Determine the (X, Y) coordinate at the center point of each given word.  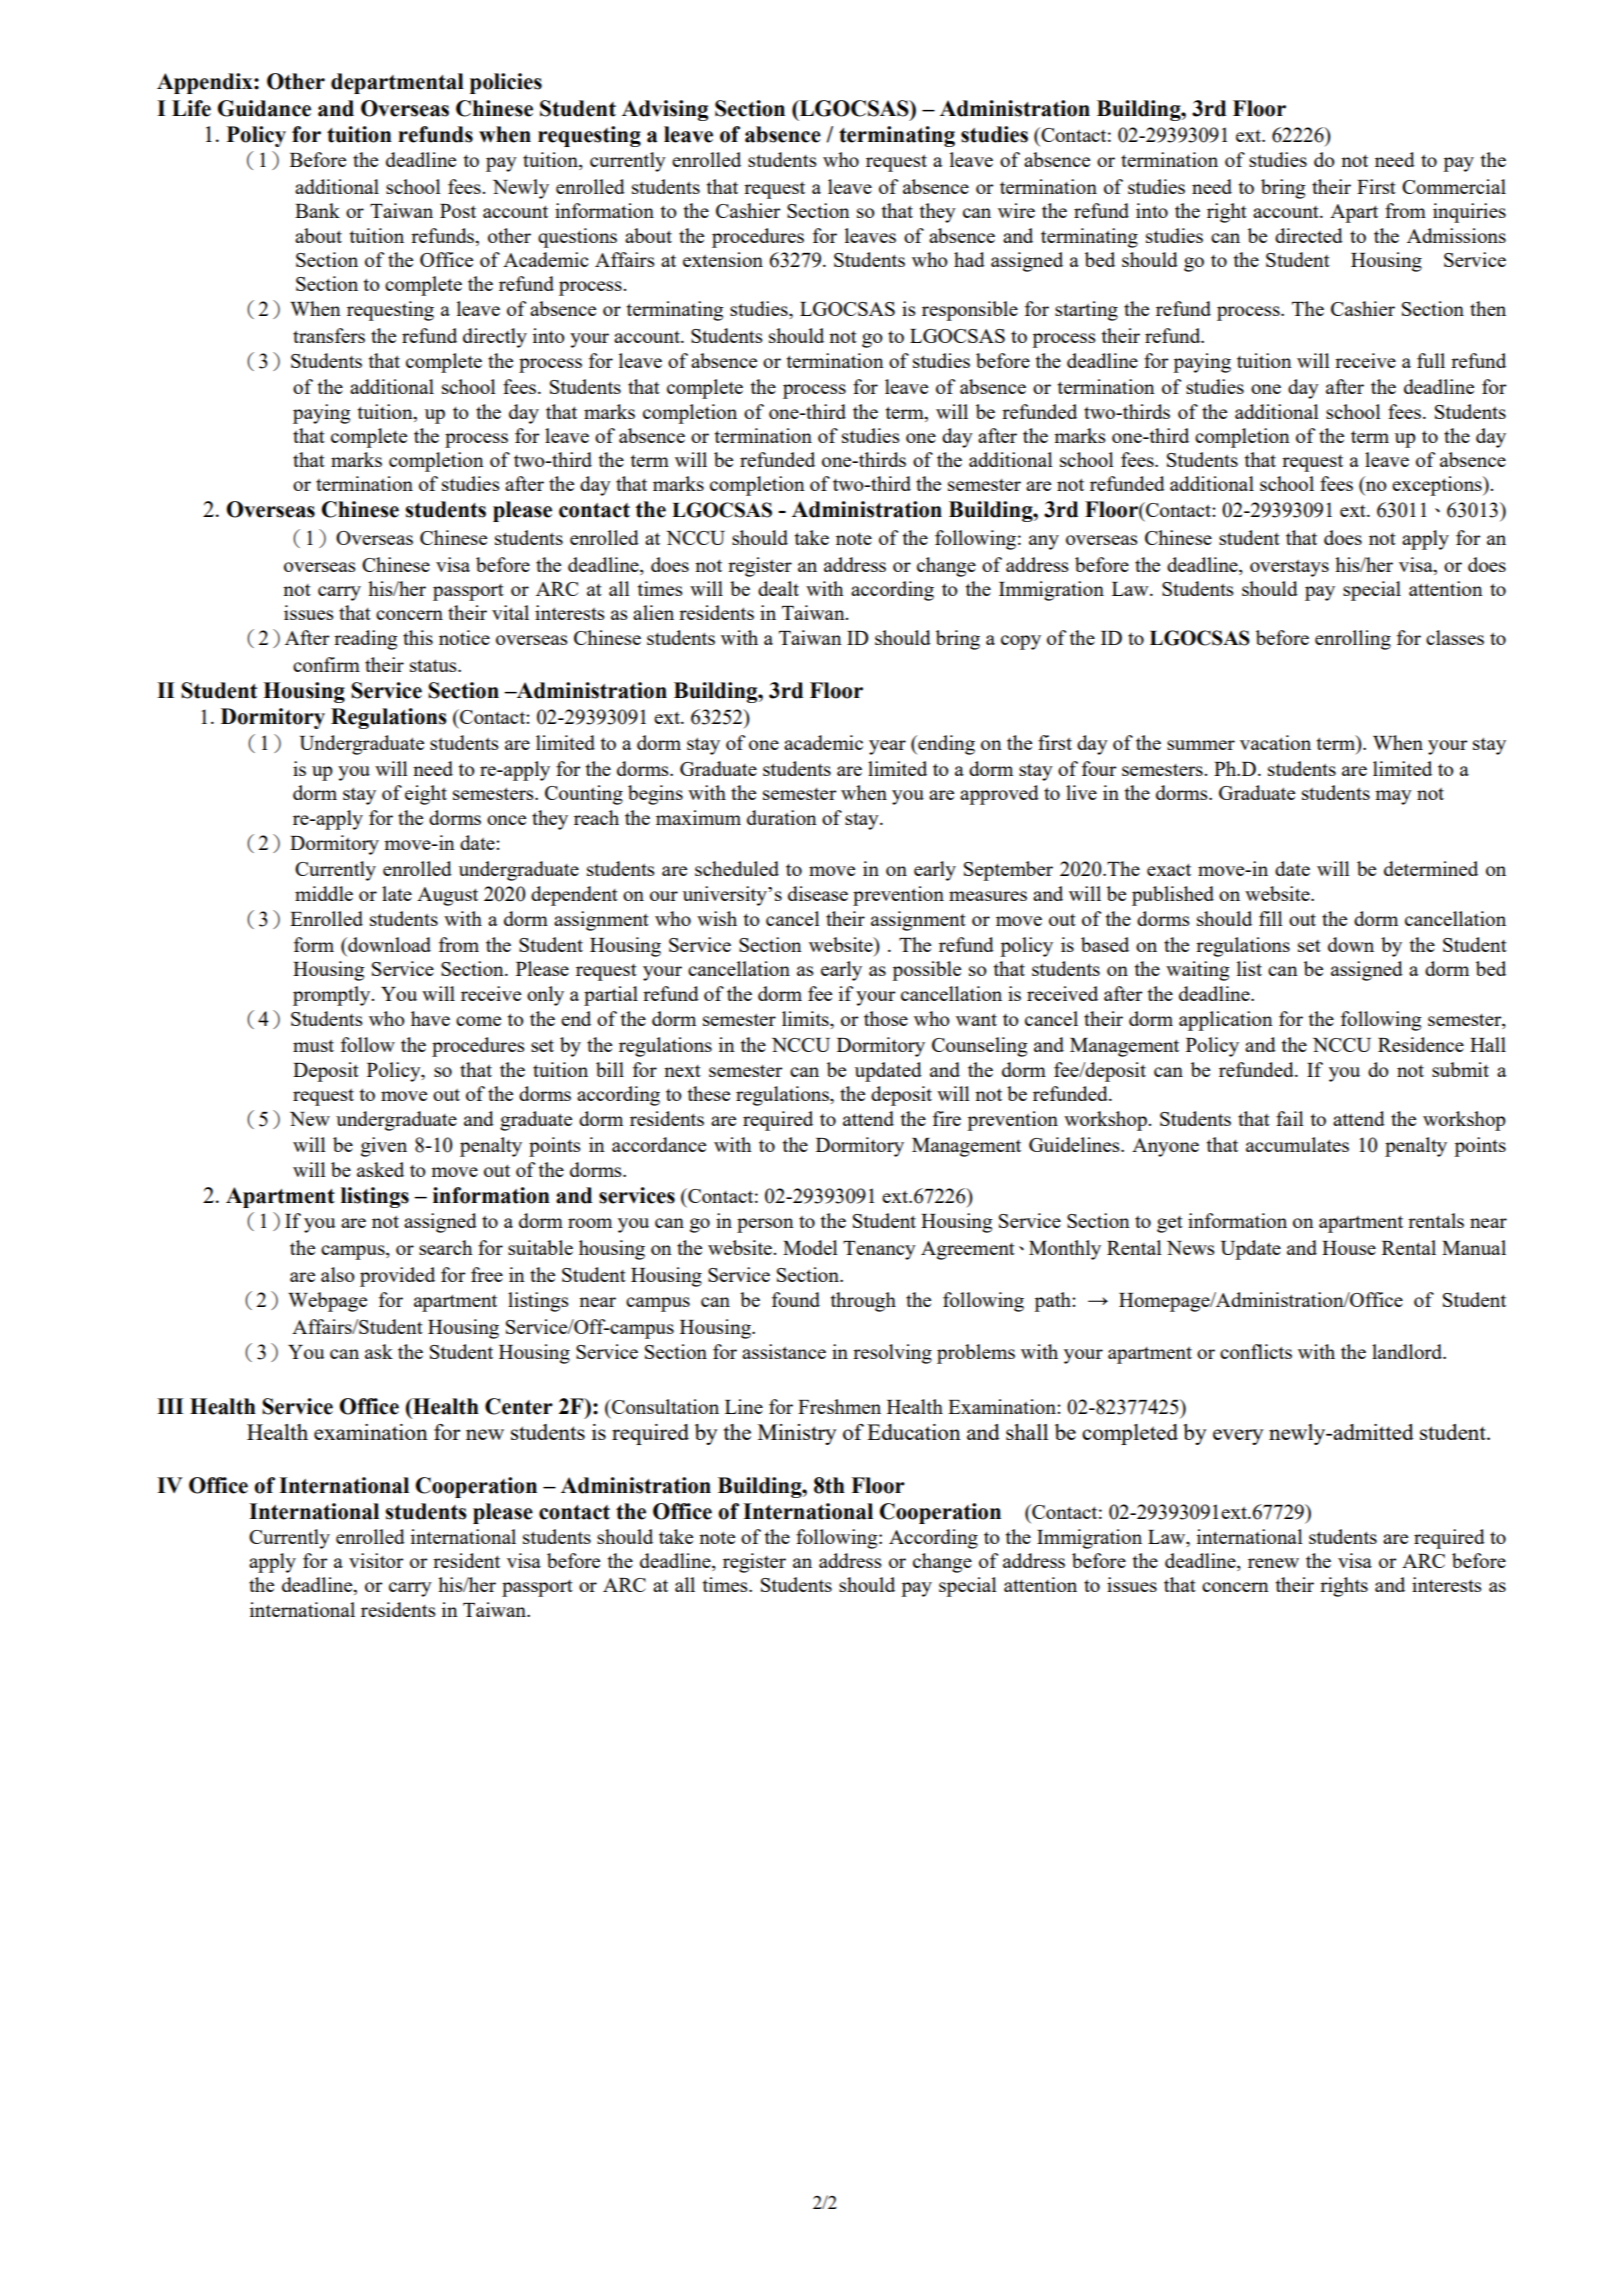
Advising (665, 110)
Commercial (1454, 186)
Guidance (264, 108)
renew (1273, 1563)
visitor (376, 1560)
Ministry (797, 1434)
